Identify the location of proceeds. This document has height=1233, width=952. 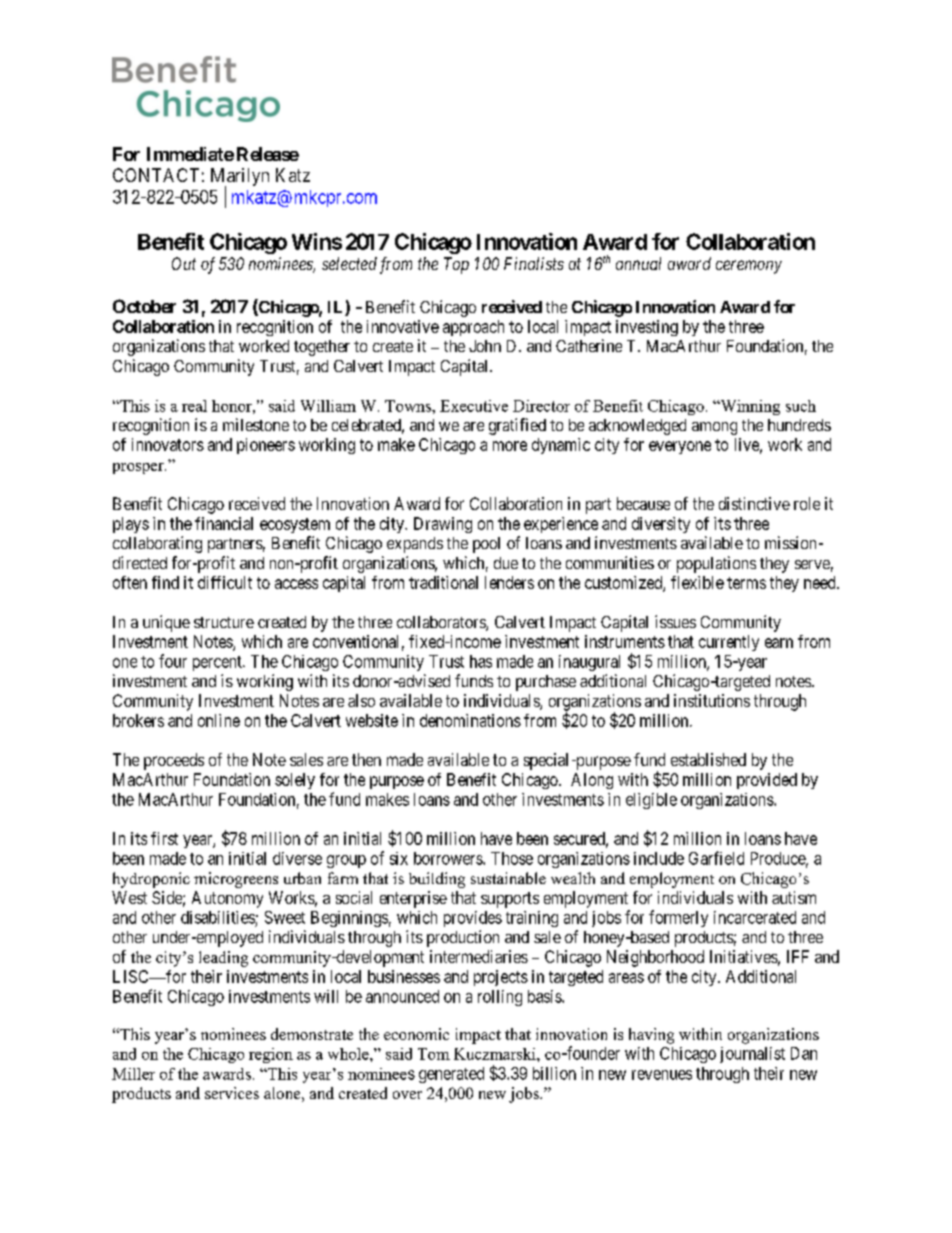
(174, 761).
